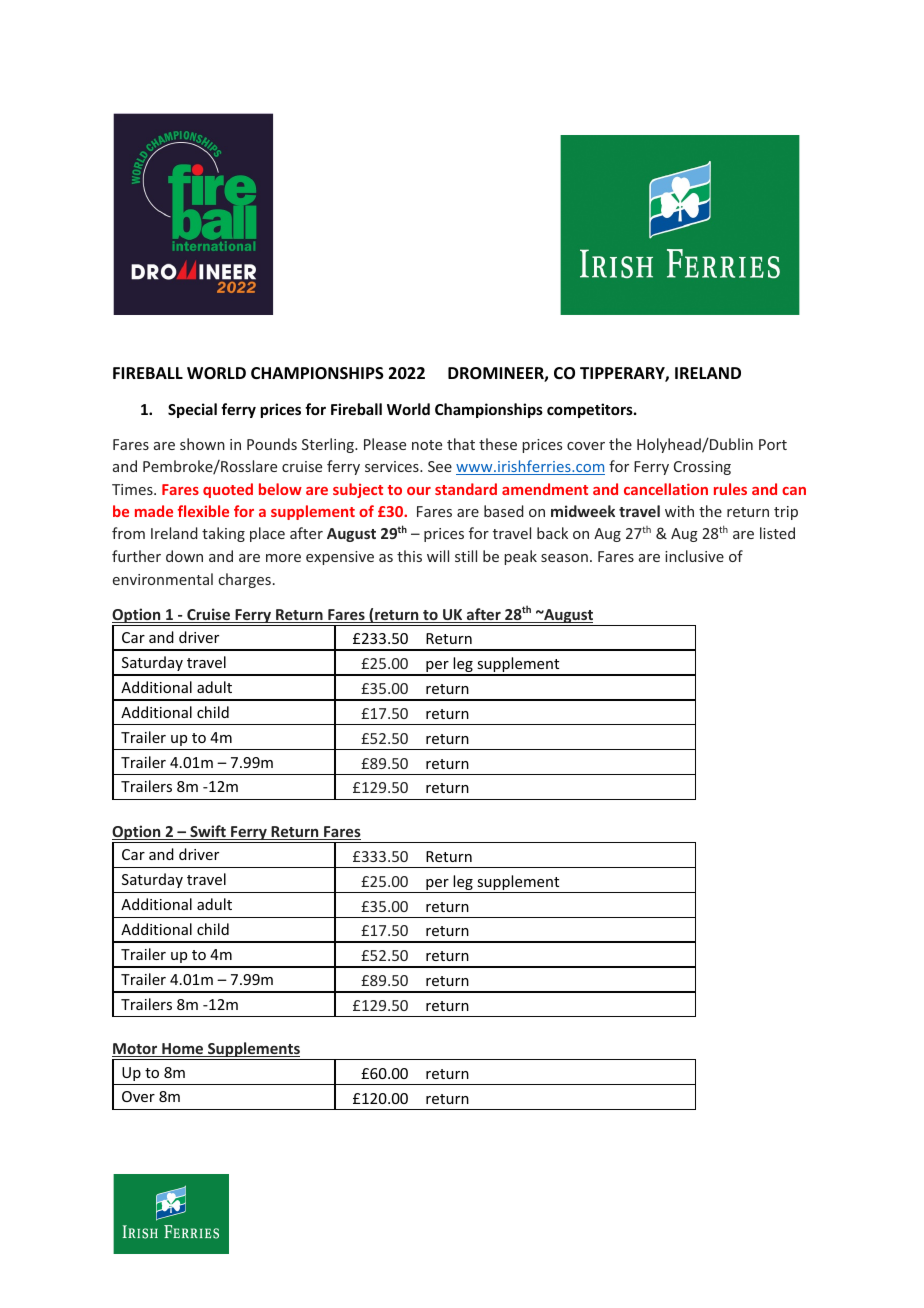  Describe the element at coordinates (773, 444) in the image. I see `Port` at that location.
